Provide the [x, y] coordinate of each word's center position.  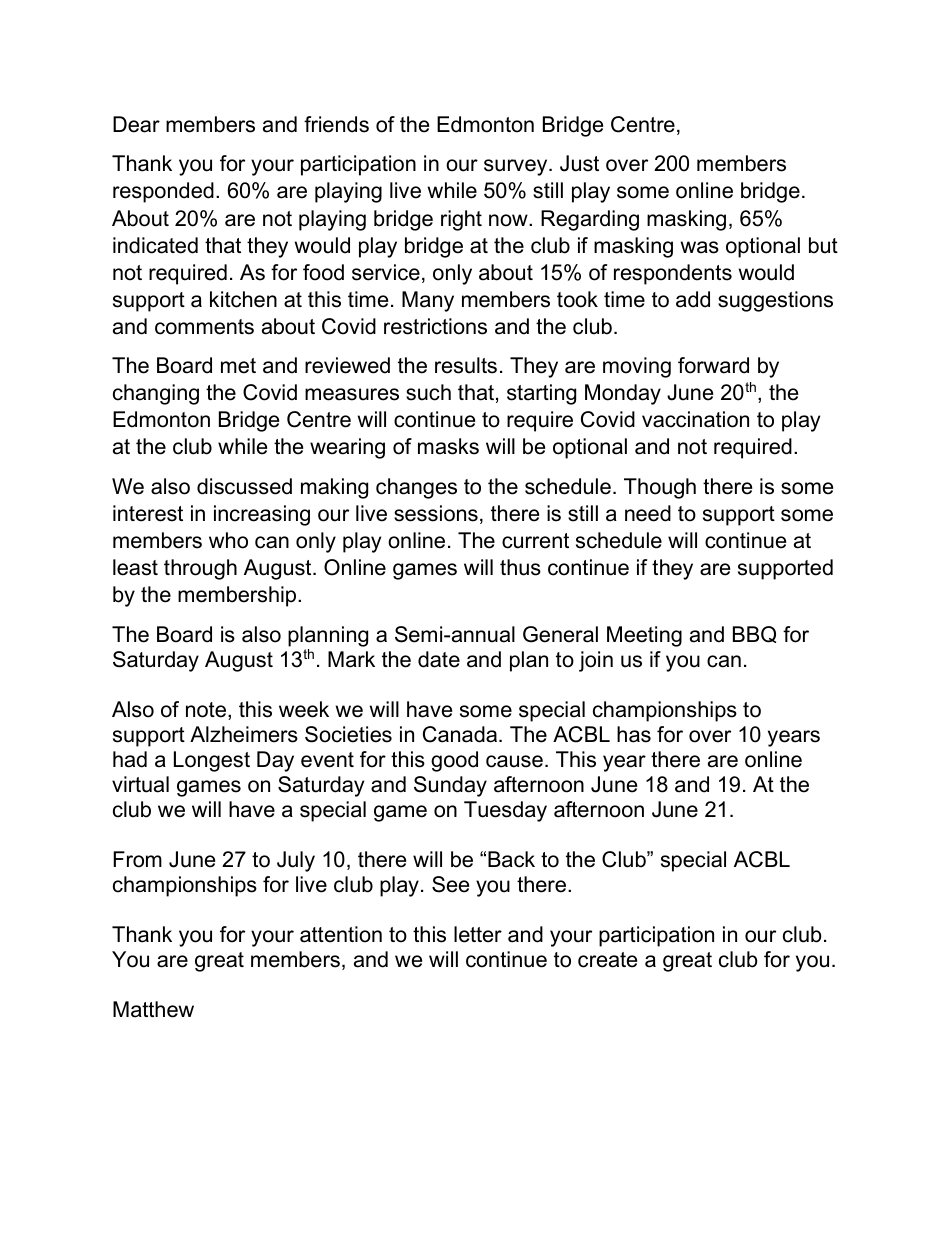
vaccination [695, 419]
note [207, 711]
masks [448, 446]
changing [156, 394]
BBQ [754, 634]
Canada [460, 734]
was [700, 247]
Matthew [153, 1009]
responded [163, 192]
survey [517, 167]
